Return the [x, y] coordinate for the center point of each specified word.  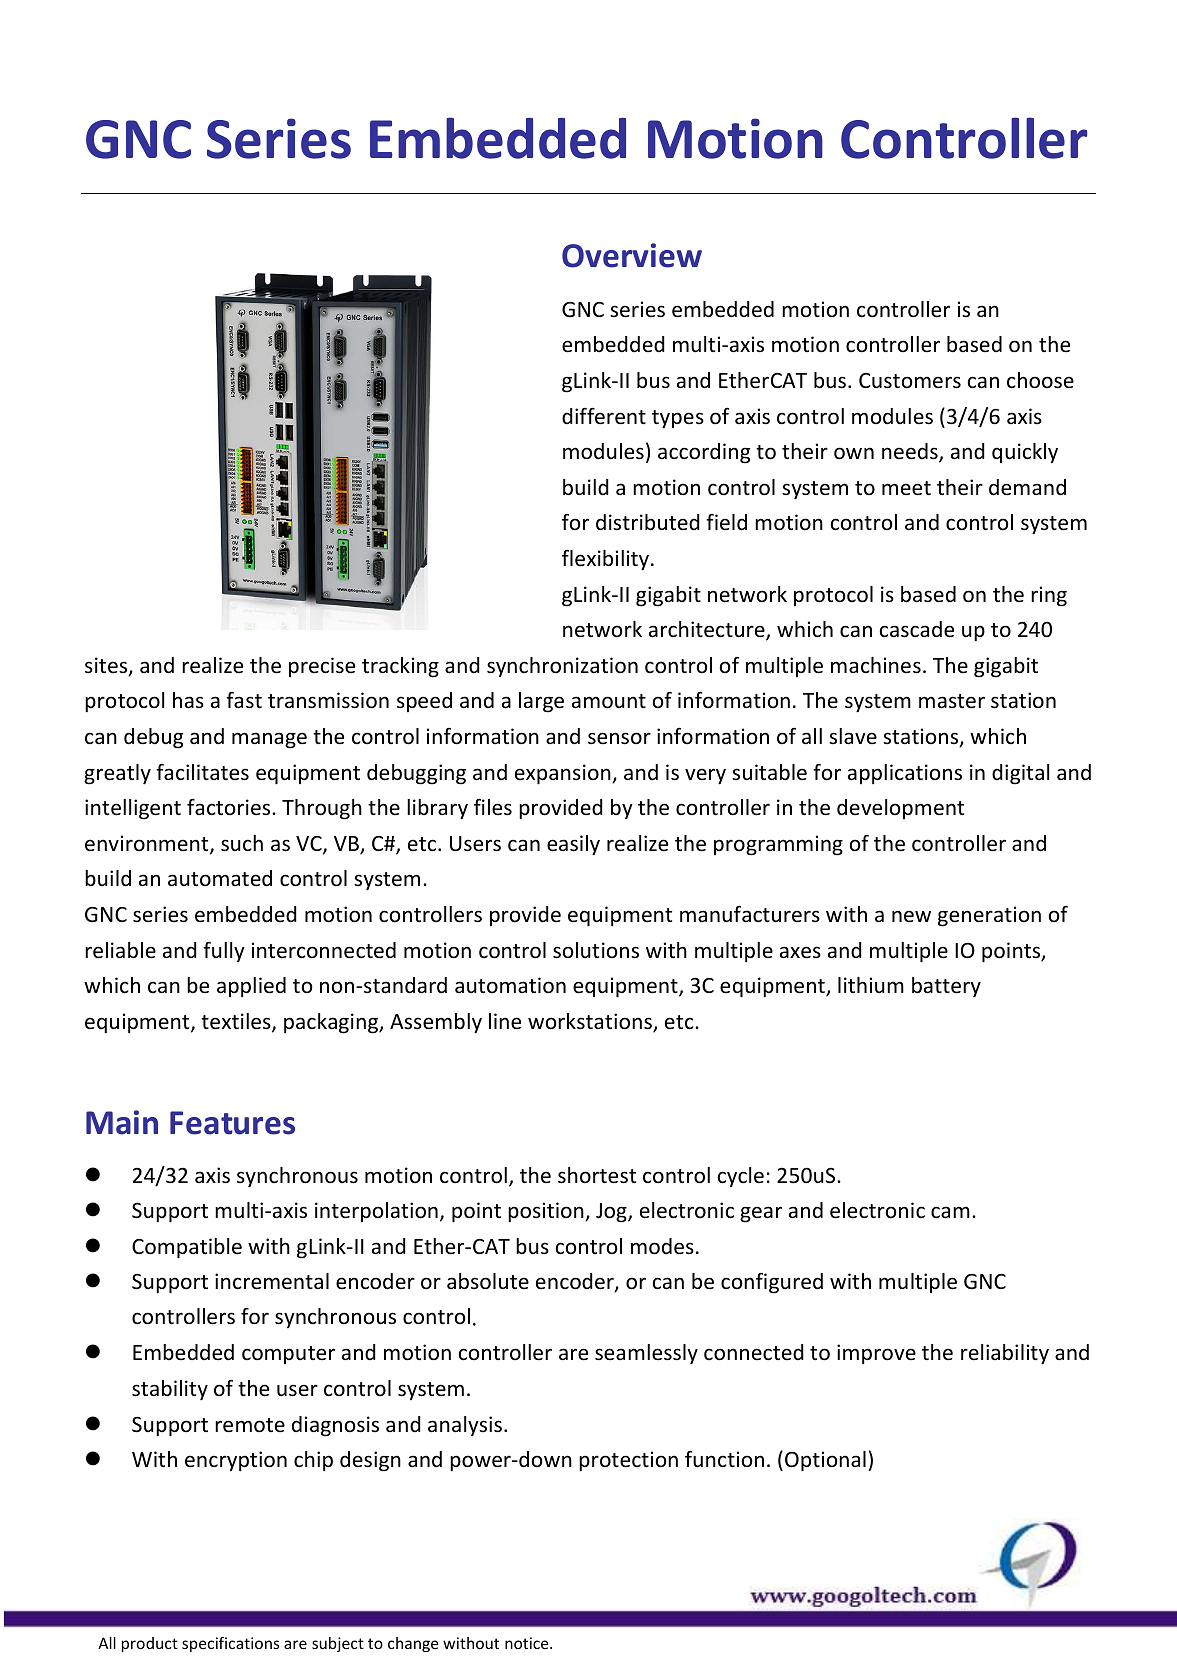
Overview [632, 255]
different [604, 416]
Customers [910, 381]
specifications [230, 1644]
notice [528, 1643]
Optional [825, 1461]
